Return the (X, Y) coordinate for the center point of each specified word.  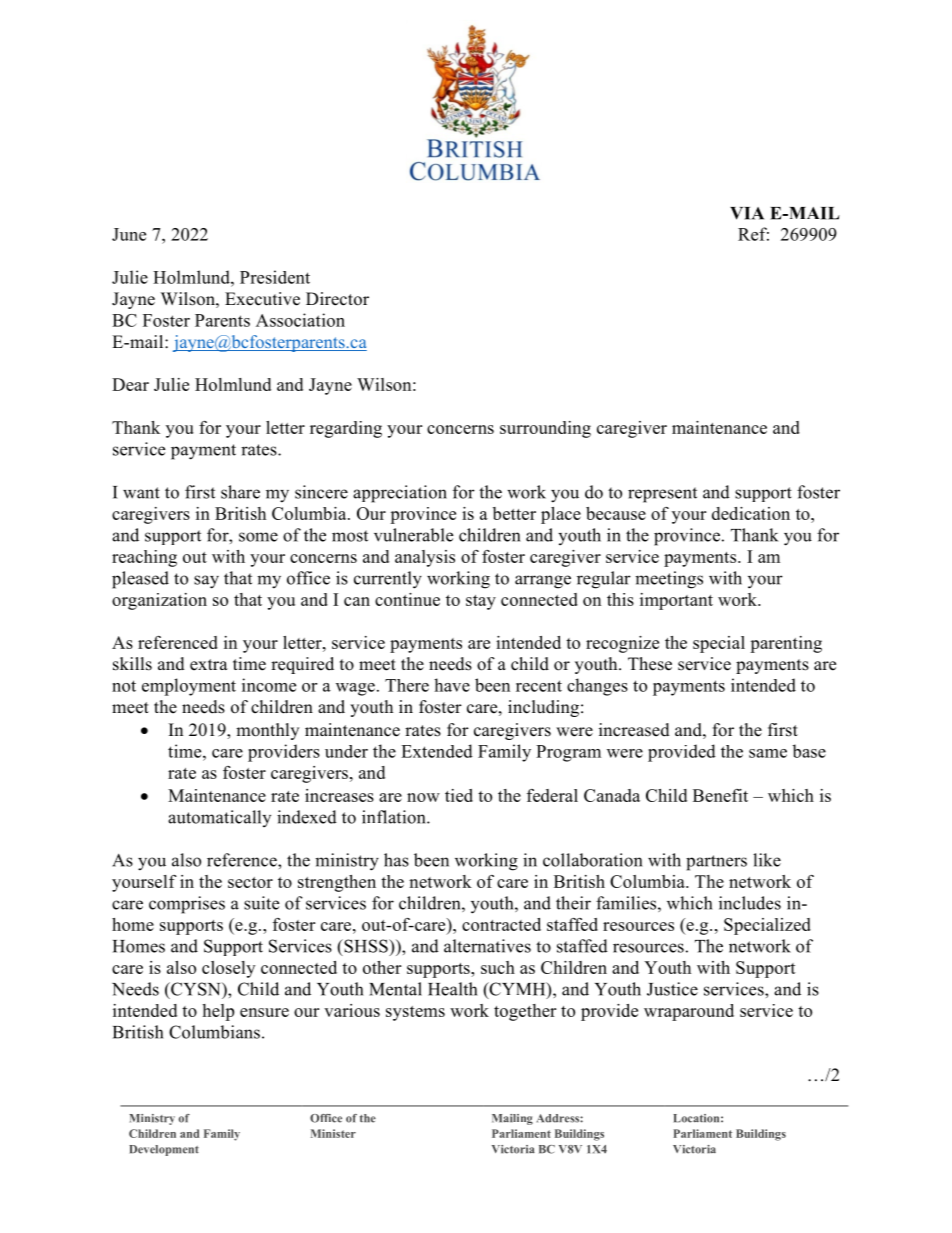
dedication (751, 513)
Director (337, 299)
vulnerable (413, 535)
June (129, 234)
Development (164, 1150)
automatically (219, 818)
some (258, 537)
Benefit (720, 795)
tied (459, 795)
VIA (747, 213)
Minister (333, 1133)
